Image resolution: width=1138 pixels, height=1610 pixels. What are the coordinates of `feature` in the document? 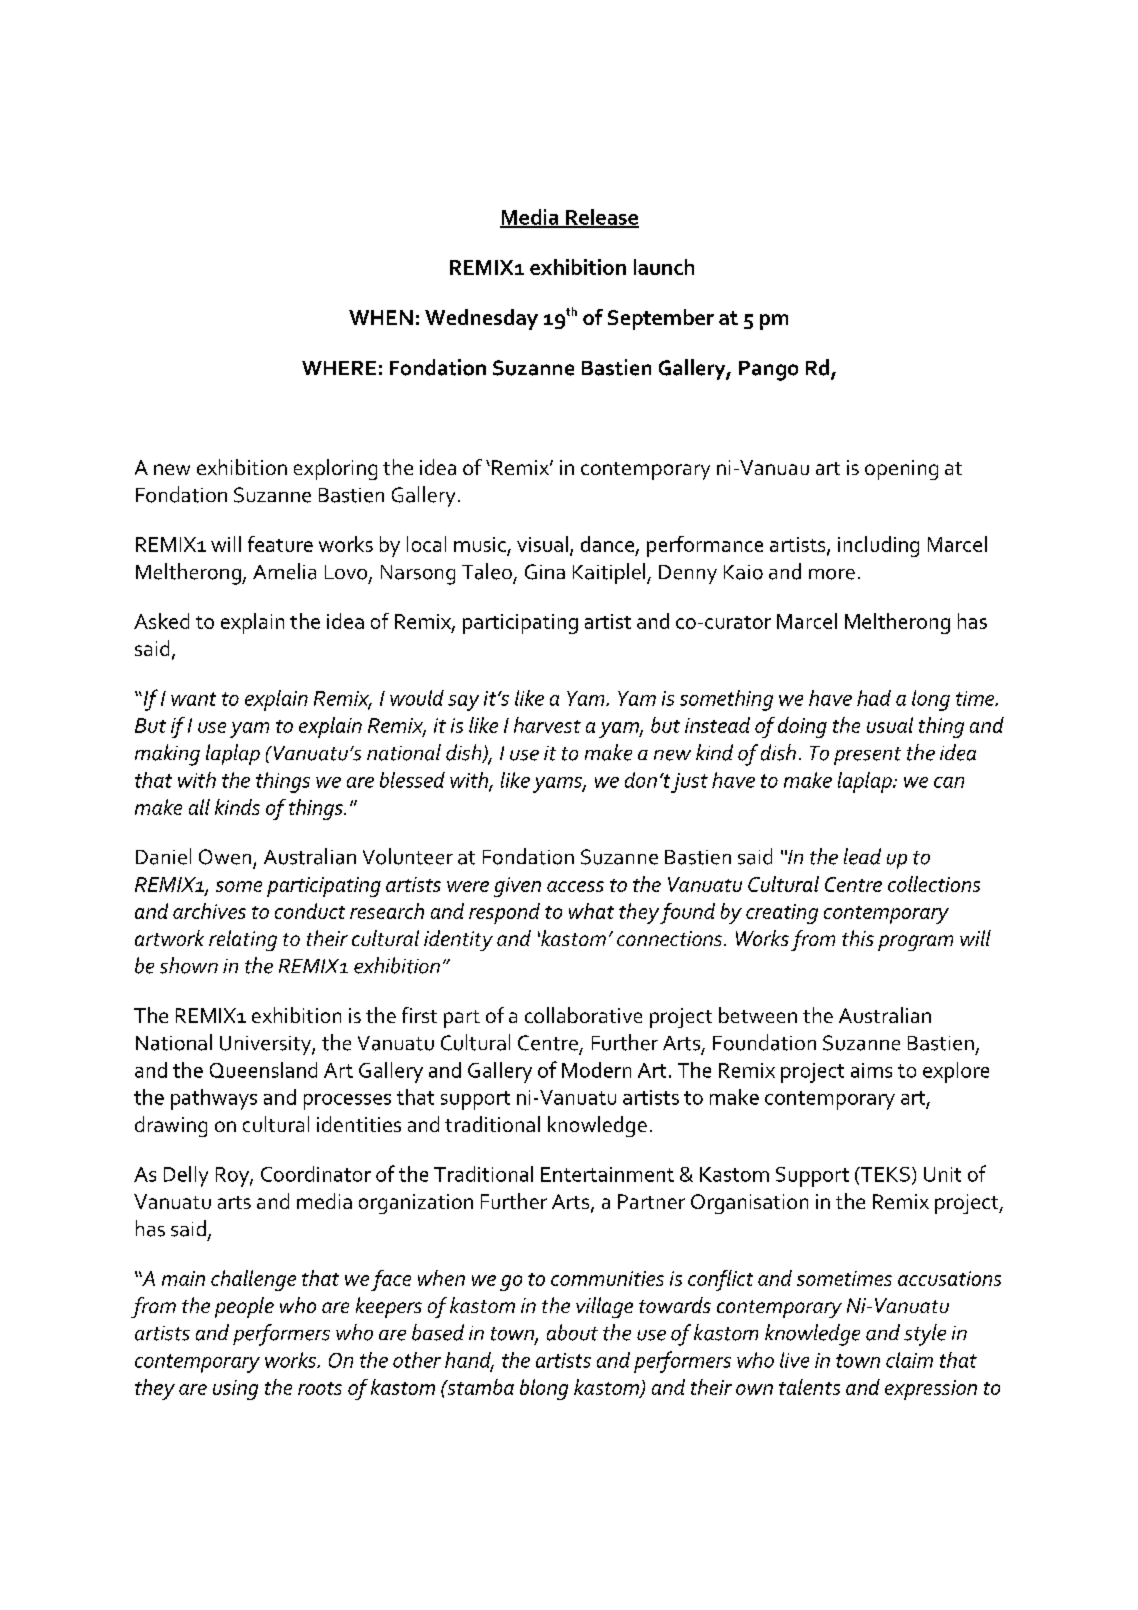 It's located at (280, 544).
